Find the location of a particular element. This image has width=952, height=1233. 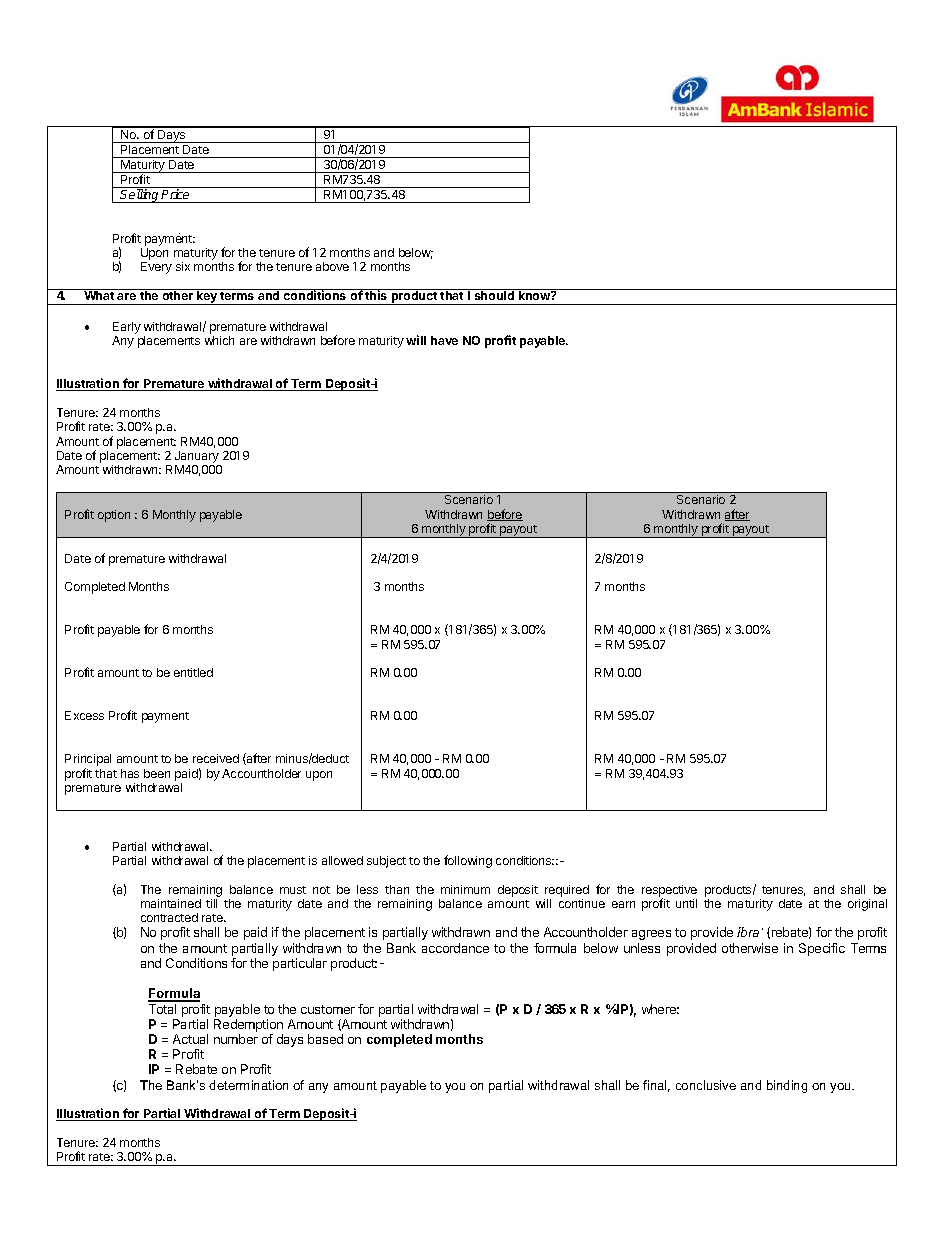

above is located at coordinates (332, 266).
